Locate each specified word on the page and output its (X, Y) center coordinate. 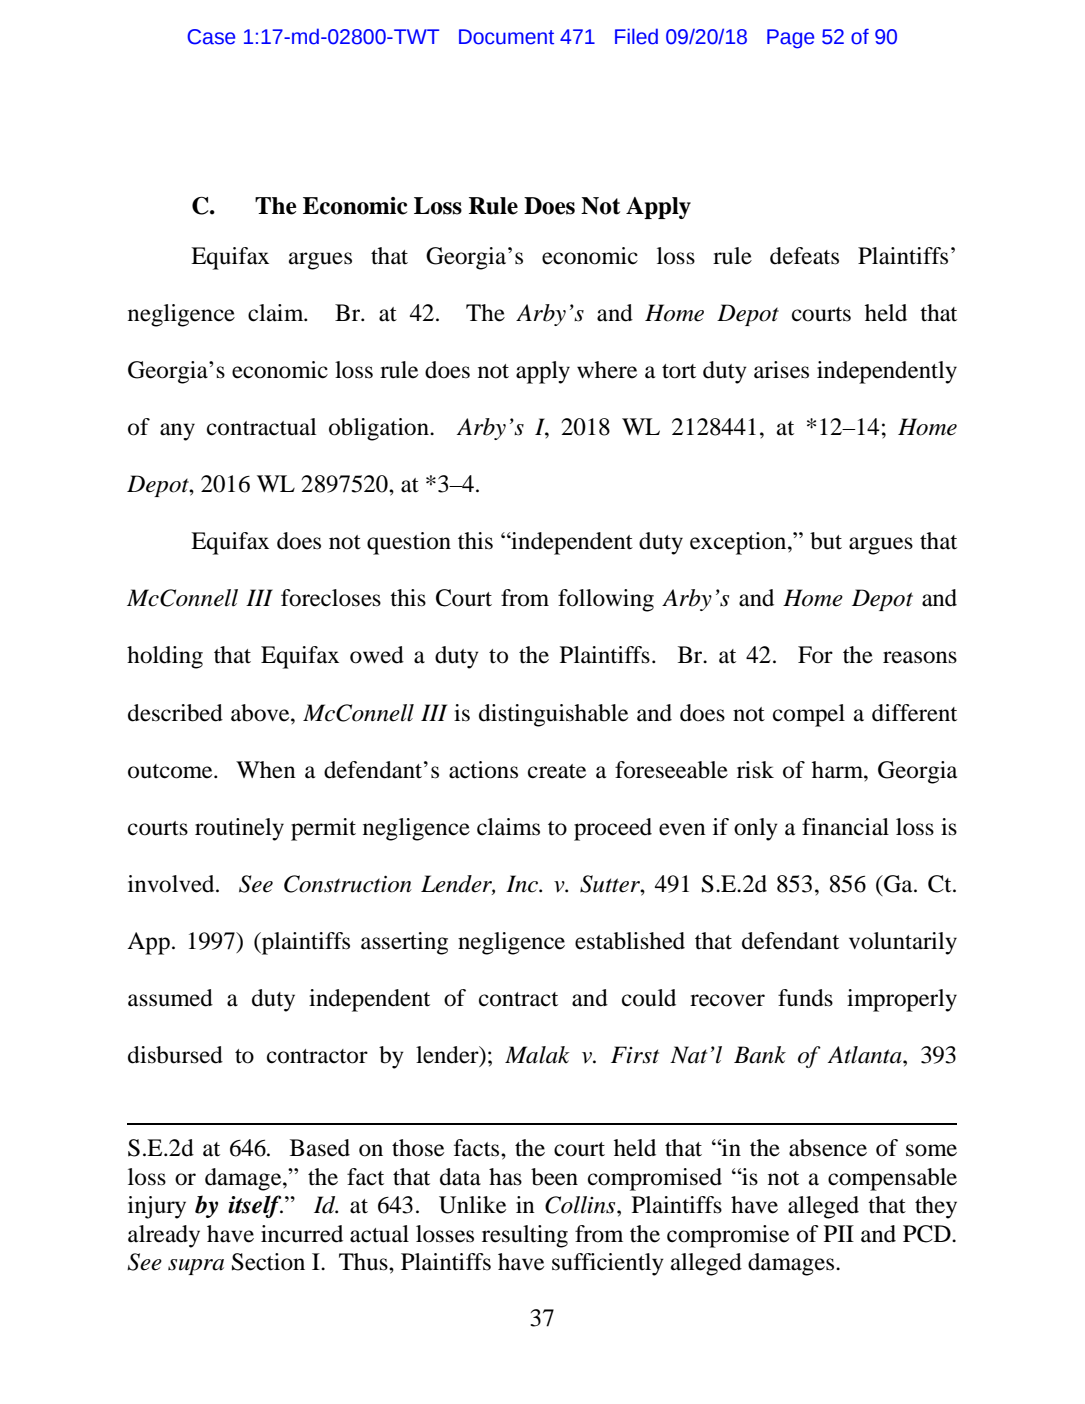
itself (255, 1206)
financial (845, 827)
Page (790, 39)
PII (839, 1233)
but (826, 541)
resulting (525, 1236)
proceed (613, 829)
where (607, 370)
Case (211, 37)
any (177, 432)
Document (506, 37)
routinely (239, 829)
